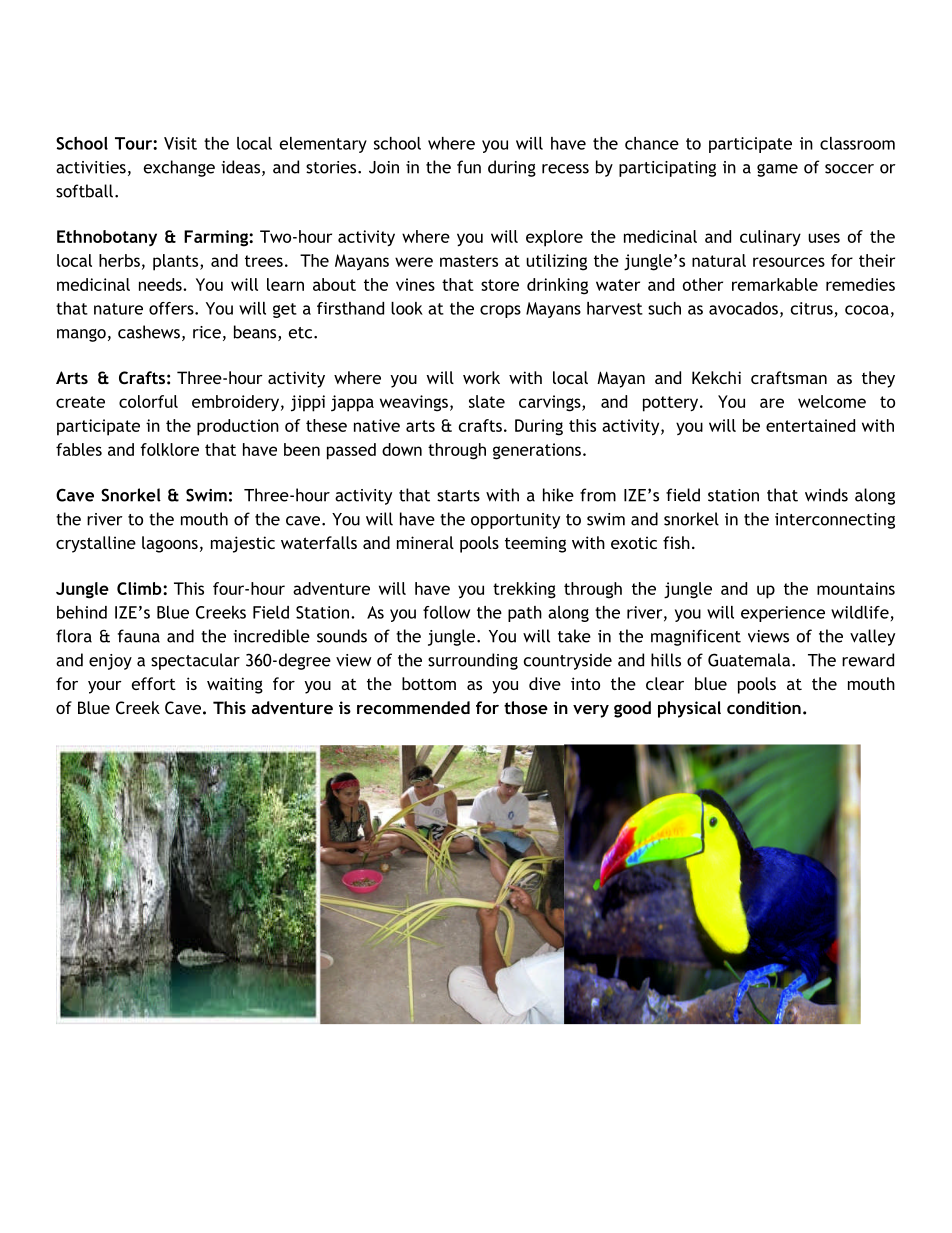 Image resolution: width=952 pixels, height=1233 pixels. What do you see at coordinates (487, 401) in the screenshot?
I see `slate` at bounding box center [487, 401].
